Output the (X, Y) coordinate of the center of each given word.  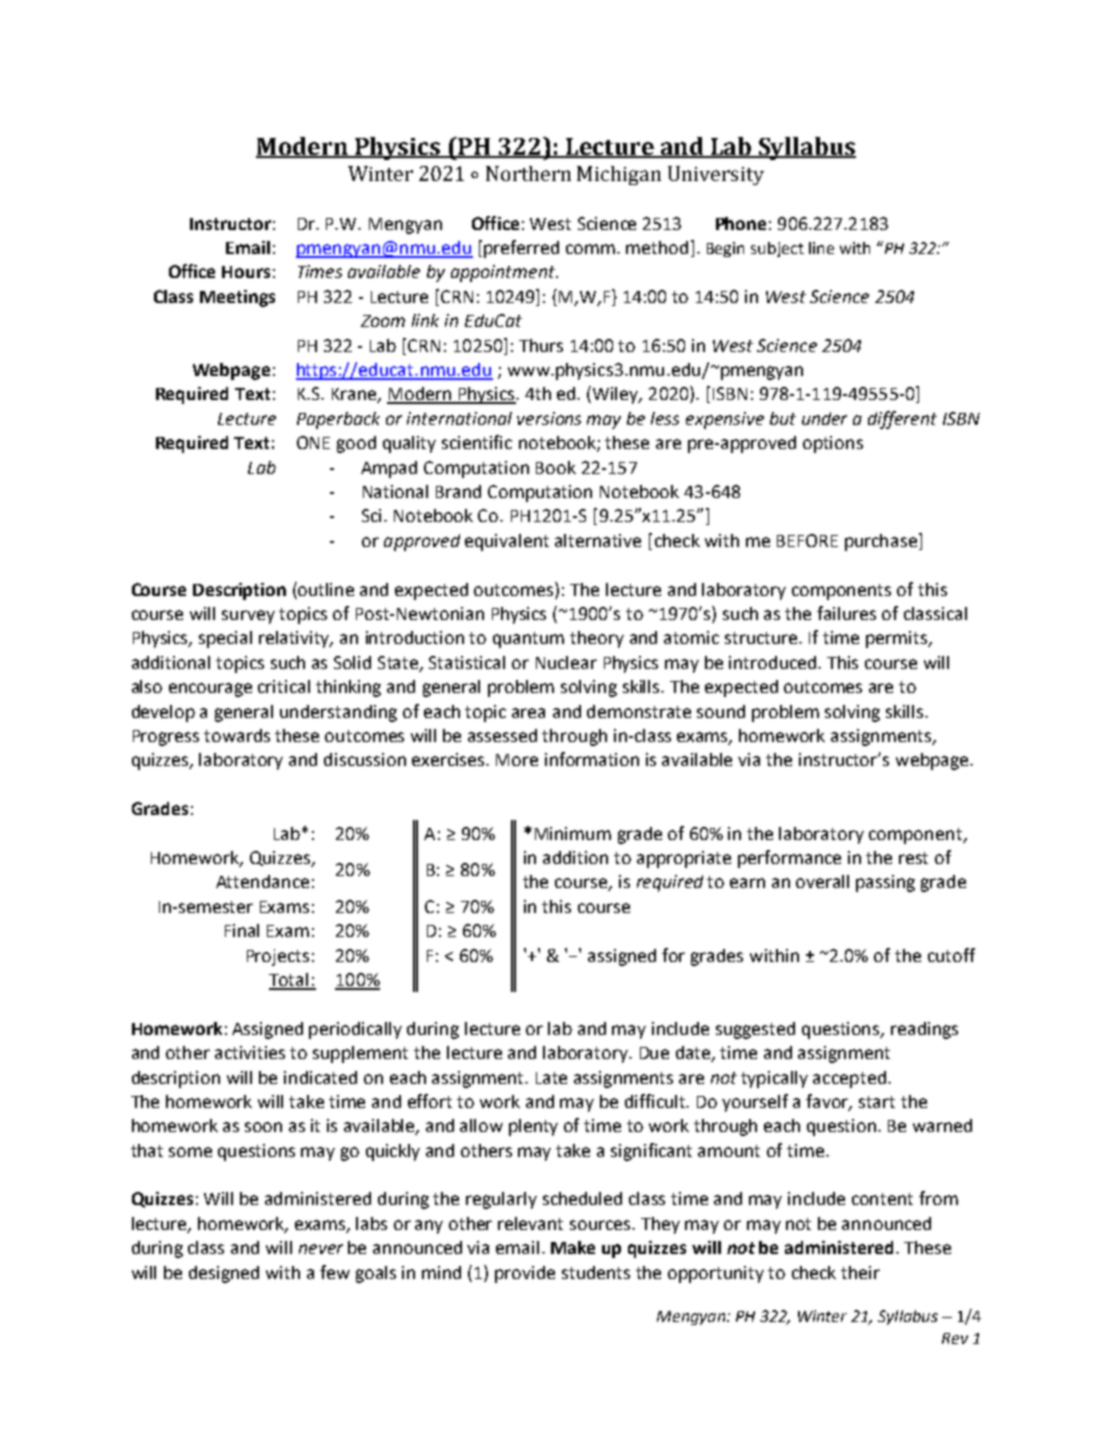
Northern (528, 173)
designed (224, 1274)
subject (777, 249)
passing (885, 883)
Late (551, 1078)
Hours (246, 272)
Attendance (262, 881)
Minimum (573, 833)
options (833, 444)
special (225, 639)
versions (549, 418)
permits (898, 639)
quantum (528, 640)
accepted (849, 1079)
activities (250, 1052)
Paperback (338, 420)
